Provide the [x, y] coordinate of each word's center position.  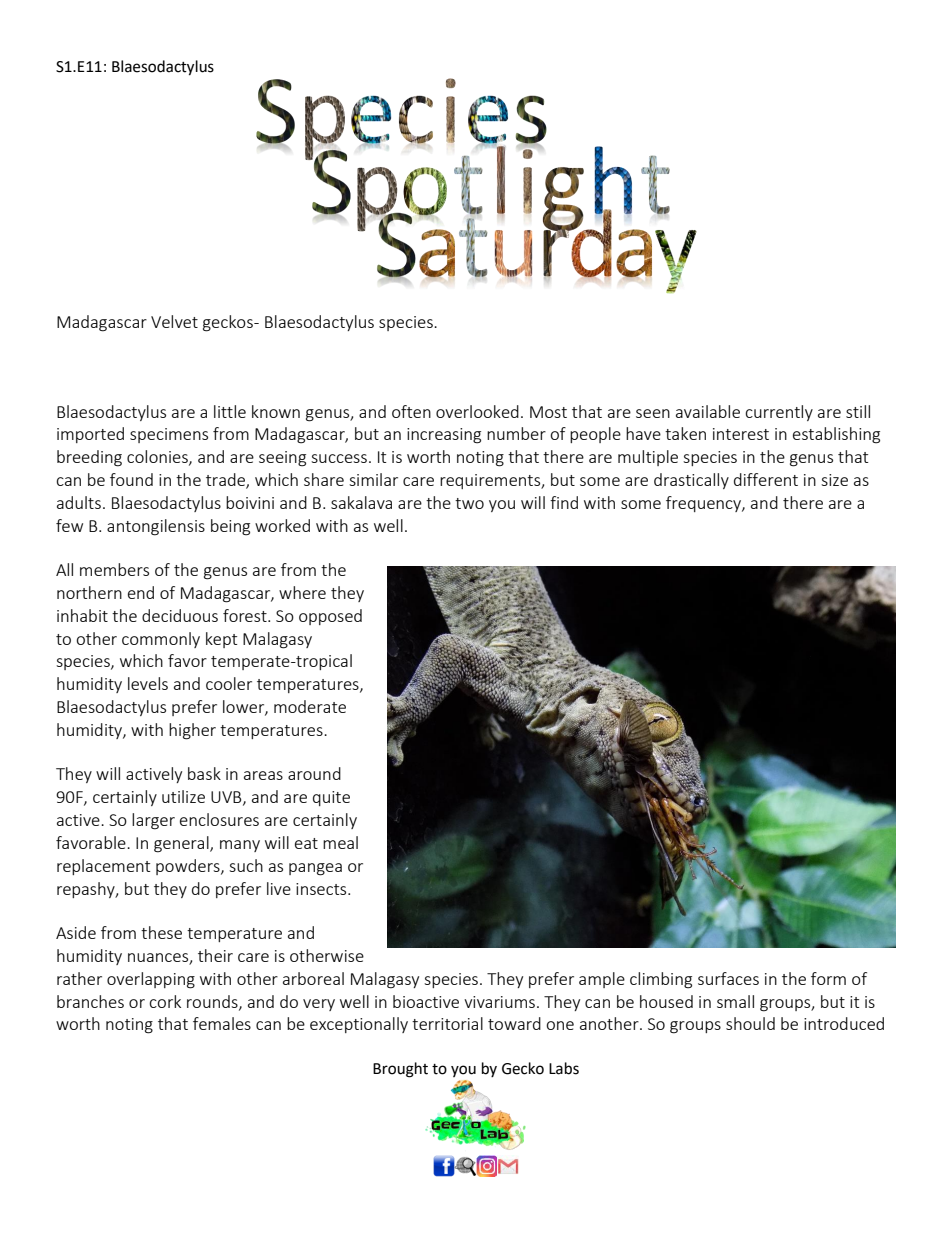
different [766, 479]
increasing [444, 436]
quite [331, 798]
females [222, 1023]
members [114, 569]
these [161, 932]
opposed [330, 617]
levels [148, 683]
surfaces [728, 978]
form [828, 978]
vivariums [499, 1002]
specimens [169, 435]
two [469, 503]
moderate [310, 706]
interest [741, 434]
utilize [183, 796]
